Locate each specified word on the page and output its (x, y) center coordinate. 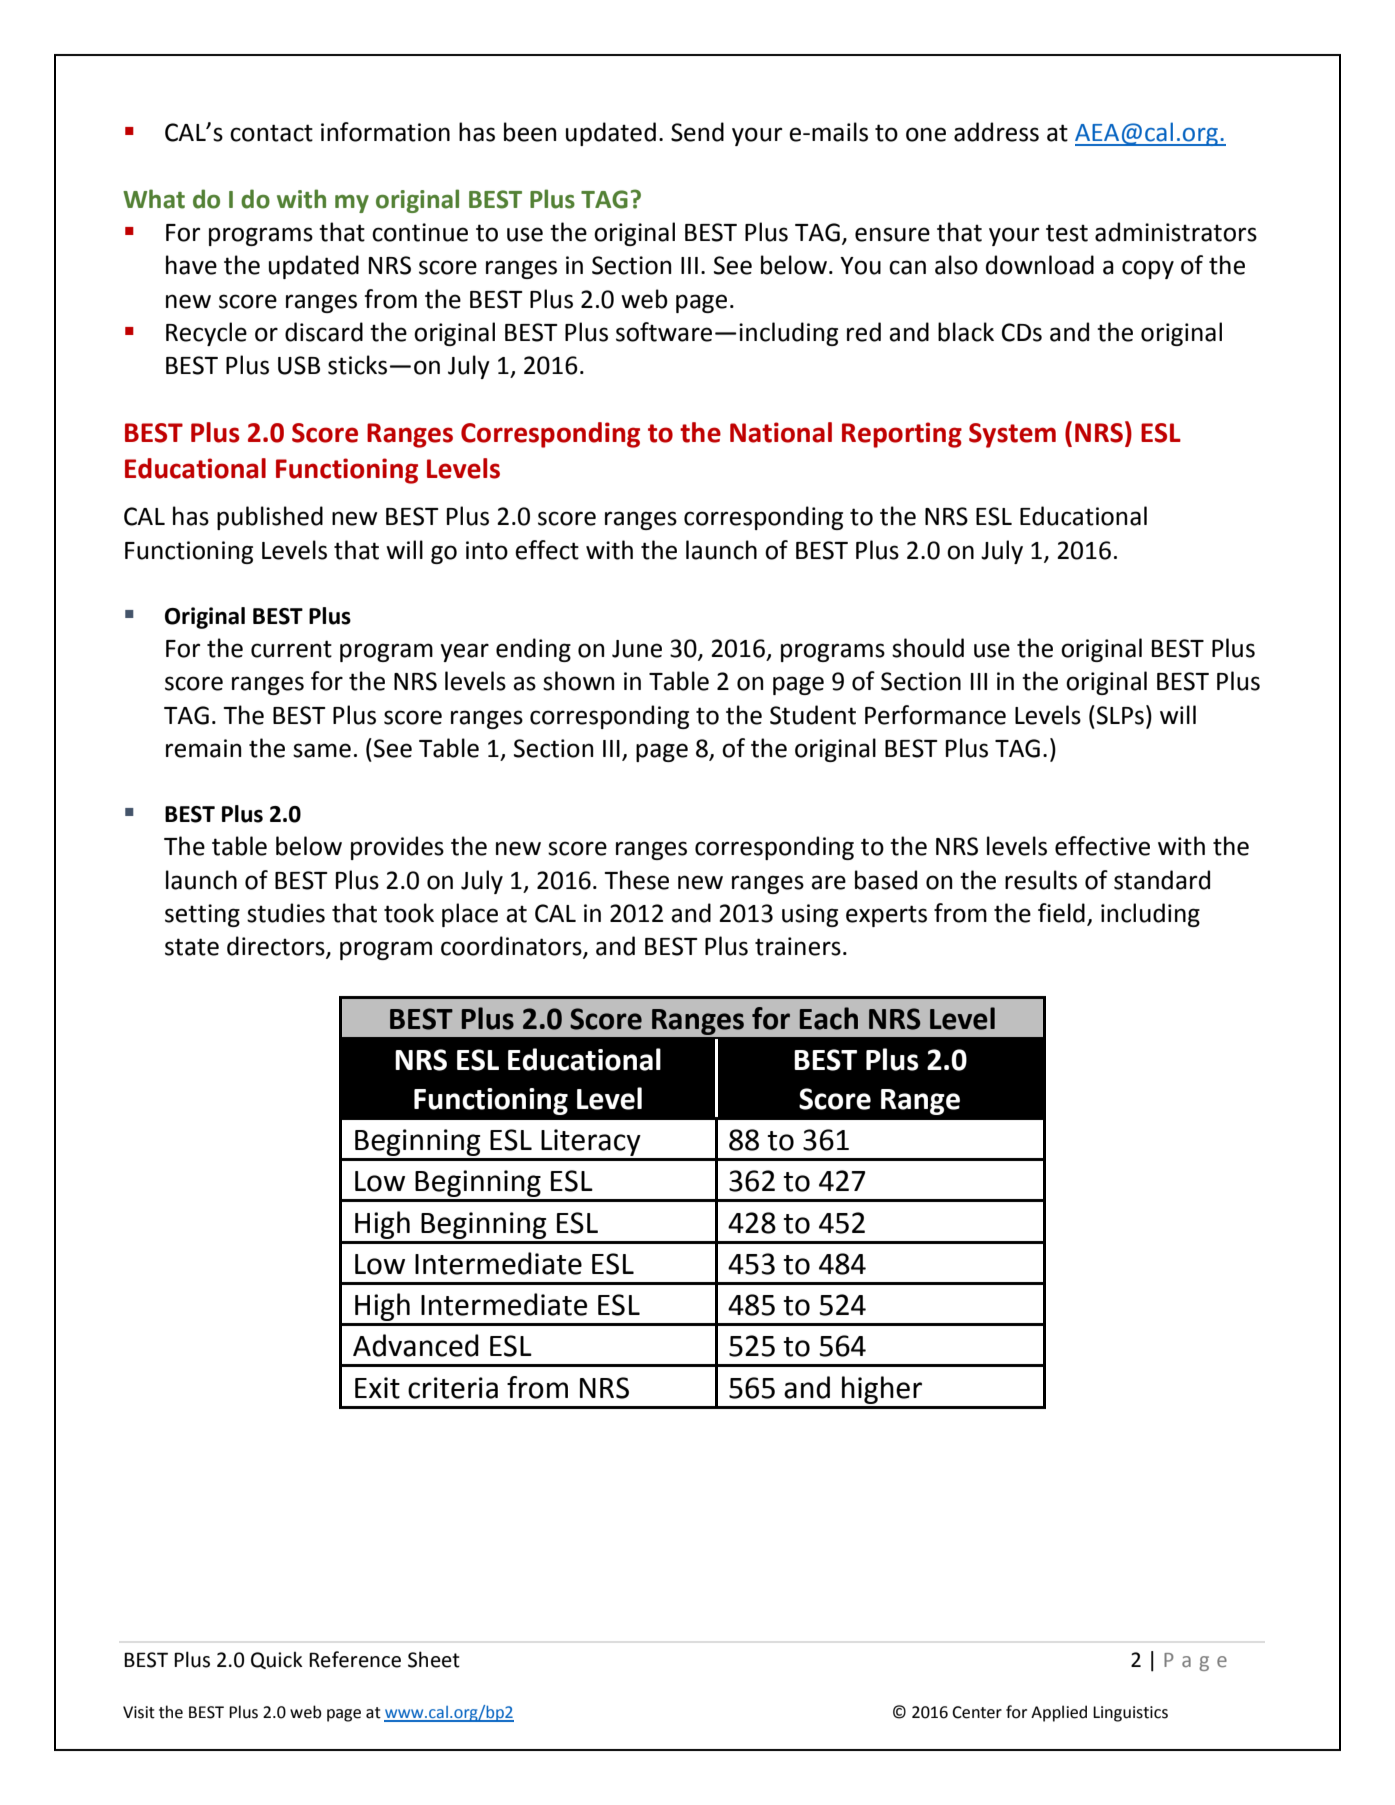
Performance (935, 715)
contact (271, 133)
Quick (277, 1660)
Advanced (416, 1345)
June (637, 649)
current (291, 649)
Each (829, 1018)
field (1061, 913)
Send (697, 132)
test (1067, 233)
